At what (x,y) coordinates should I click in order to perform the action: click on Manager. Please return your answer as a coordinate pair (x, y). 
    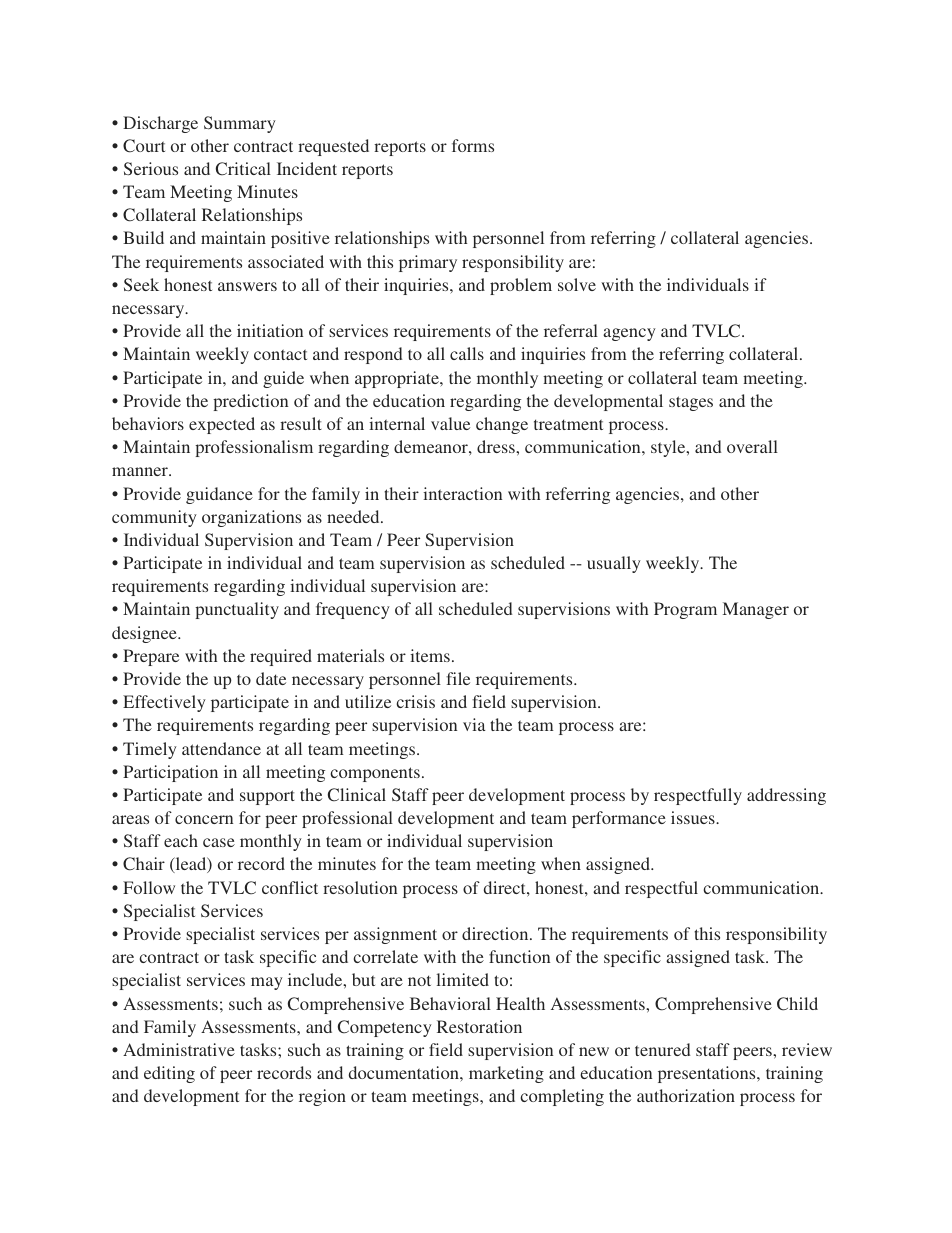
    Looking at the image, I should click on (756, 610).
